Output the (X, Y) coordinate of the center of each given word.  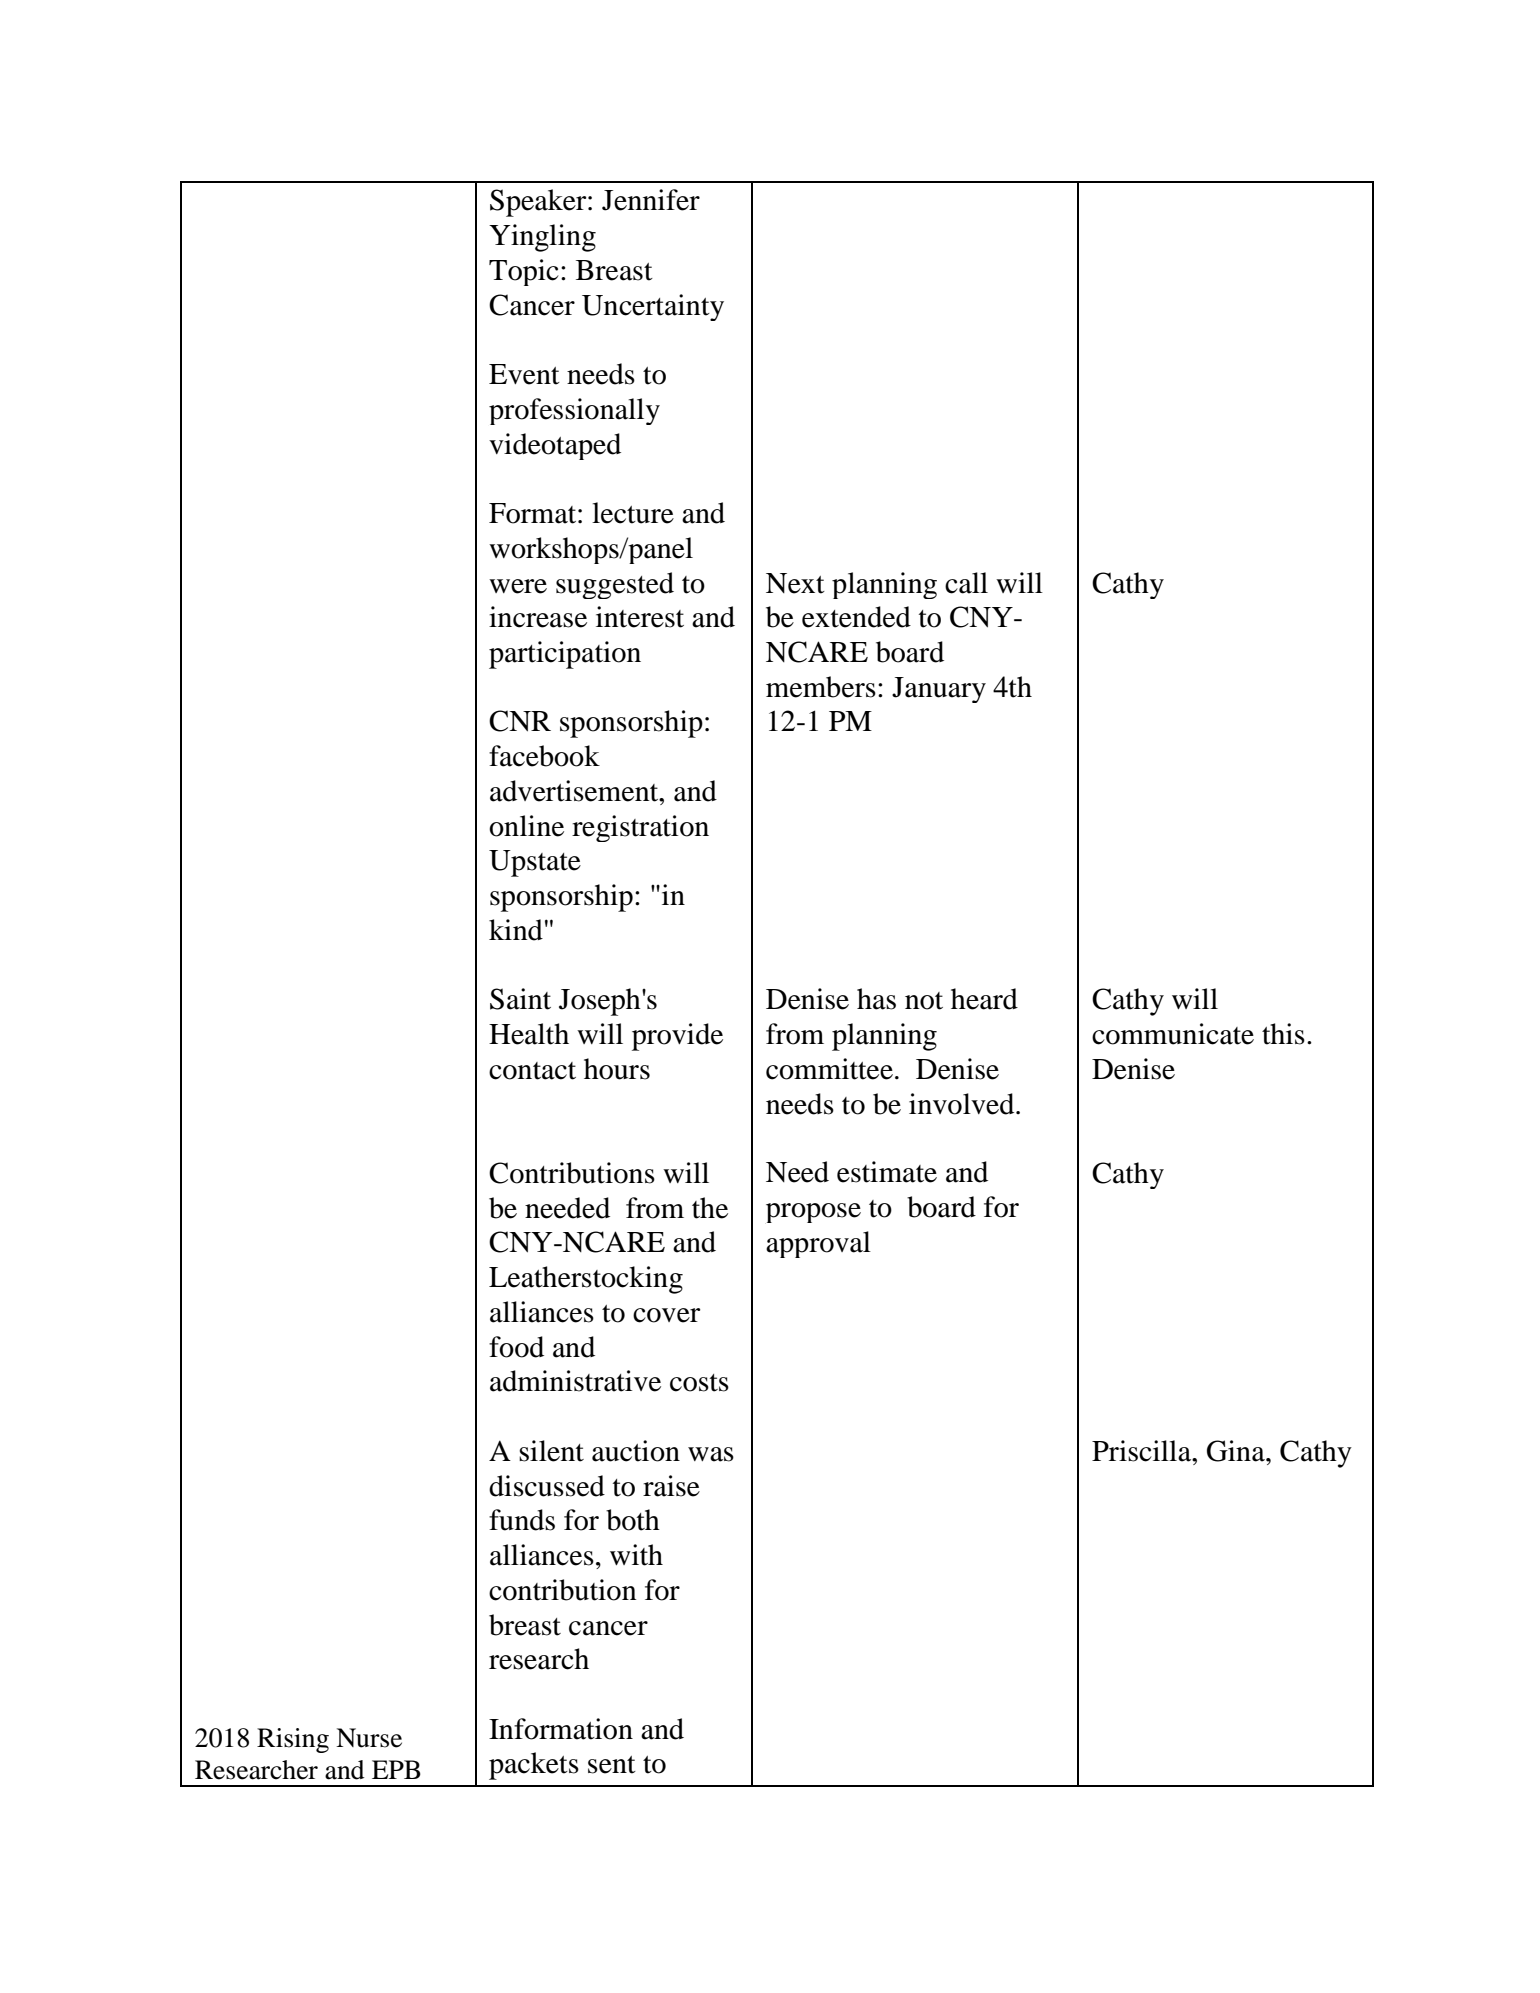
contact (532, 1071)
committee (829, 1069)
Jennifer (651, 200)
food (516, 1347)
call (966, 583)
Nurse (369, 1738)
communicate (1173, 1034)
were (518, 586)
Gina (1237, 1451)
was (711, 1454)
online (526, 826)
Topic (524, 272)
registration (640, 828)
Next (795, 583)
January (939, 690)
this (1283, 1034)
